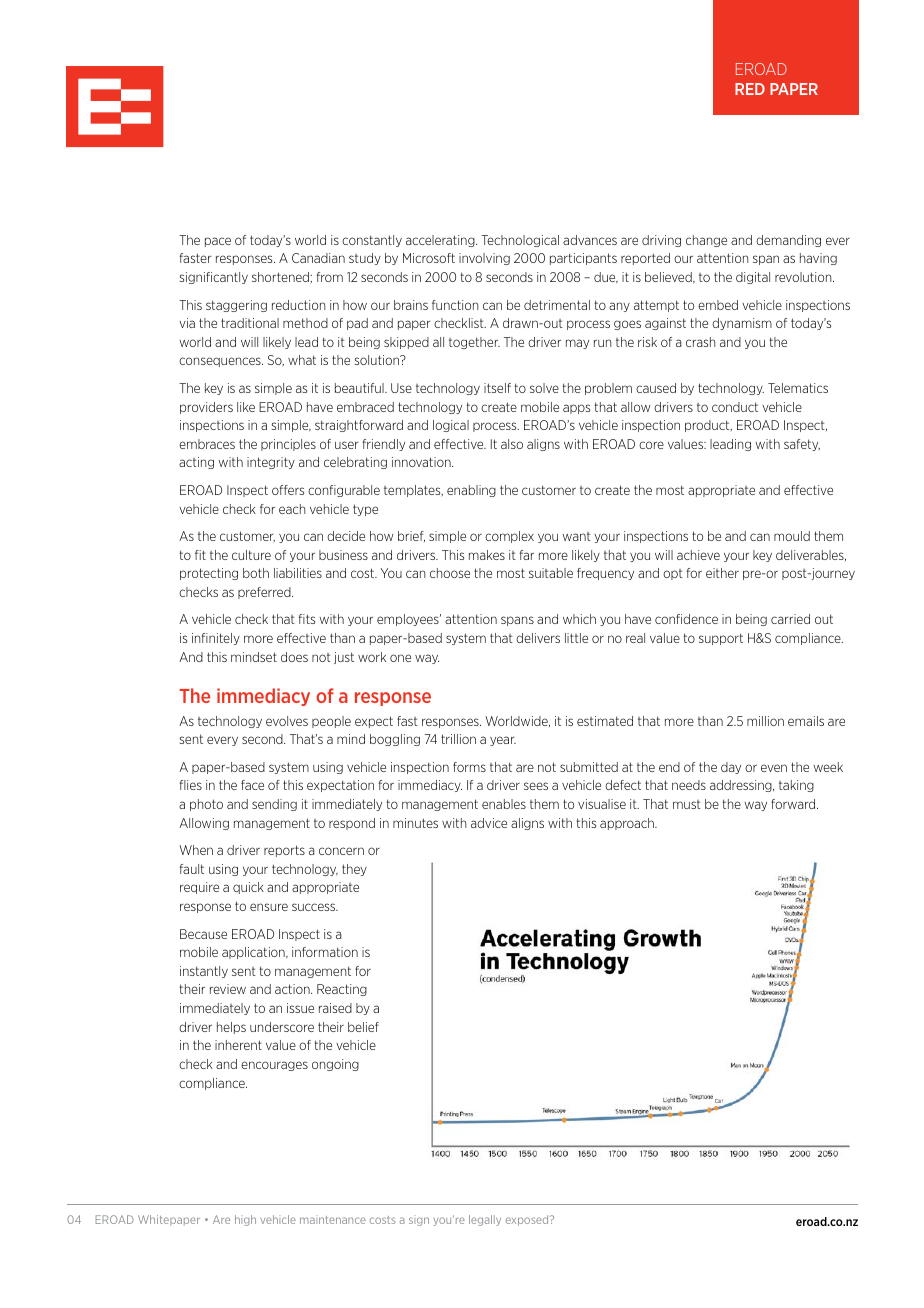  I want to click on high, so click(245, 1220).
